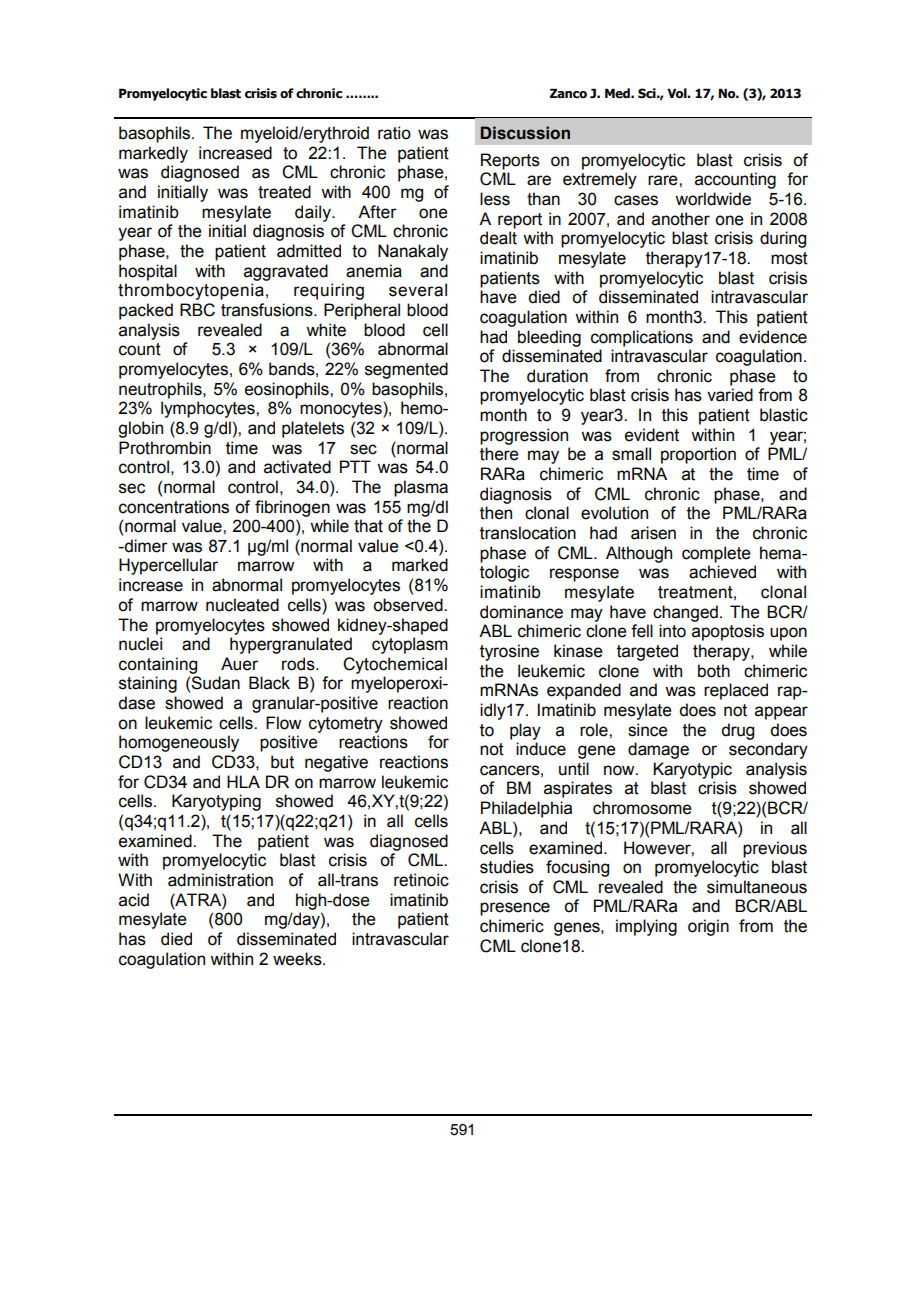 The width and height of the image is (924, 1308). I want to click on acid, so click(134, 900).
